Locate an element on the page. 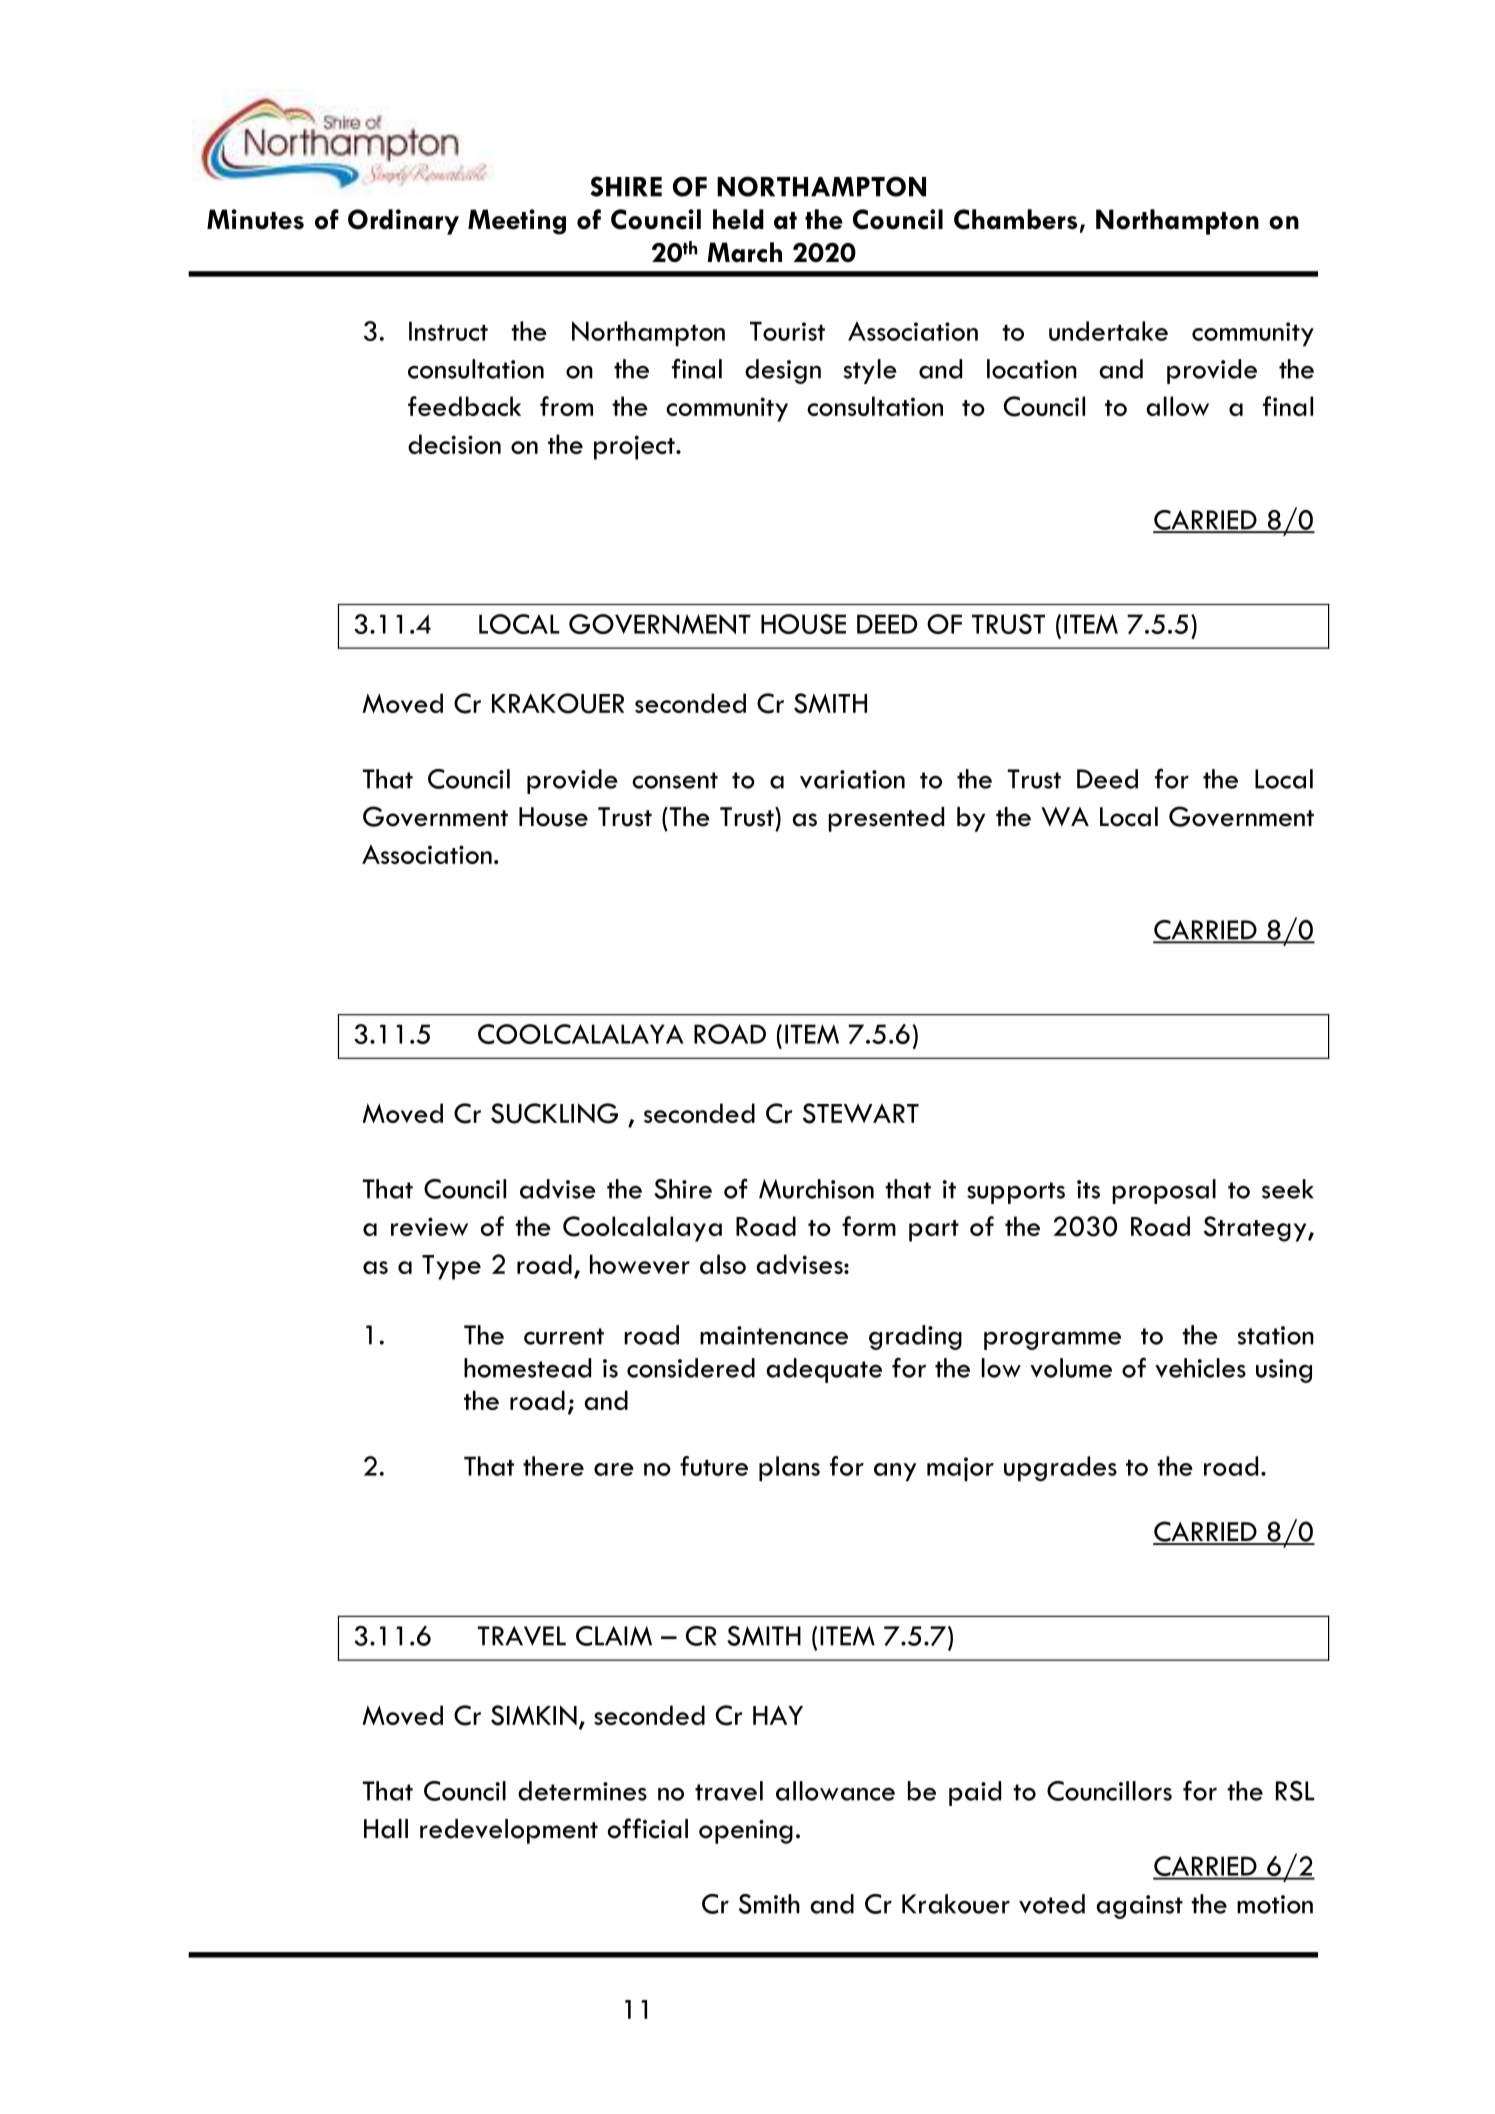 The height and width of the image is (2114, 1495). Hall is located at coordinates (386, 1829).
